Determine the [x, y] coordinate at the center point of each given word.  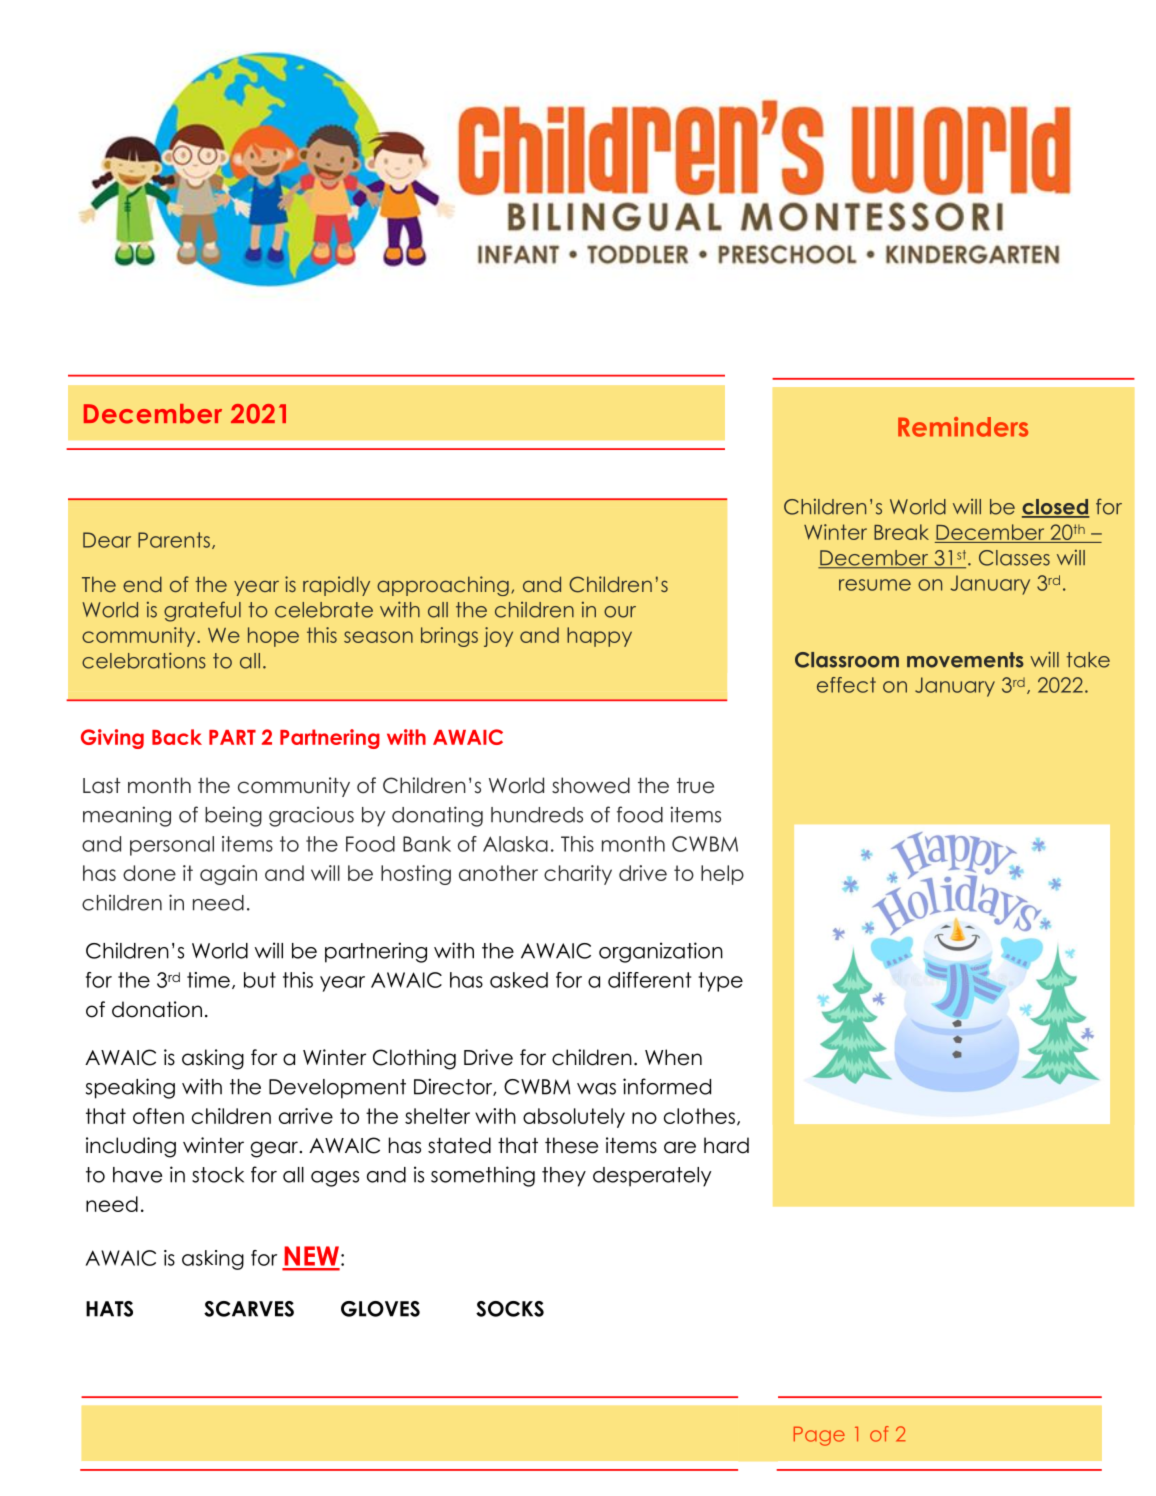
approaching [443, 586]
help [722, 875]
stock [218, 1175]
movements [965, 660]
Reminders [963, 427]
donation [157, 1009]
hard [726, 1145]
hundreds [537, 815]
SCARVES [249, 1309]
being [233, 816]
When [673, 1057]
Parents [174, 540]
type [720, 982]
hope [273, 637]
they [564, 1177]
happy [599, 637]
